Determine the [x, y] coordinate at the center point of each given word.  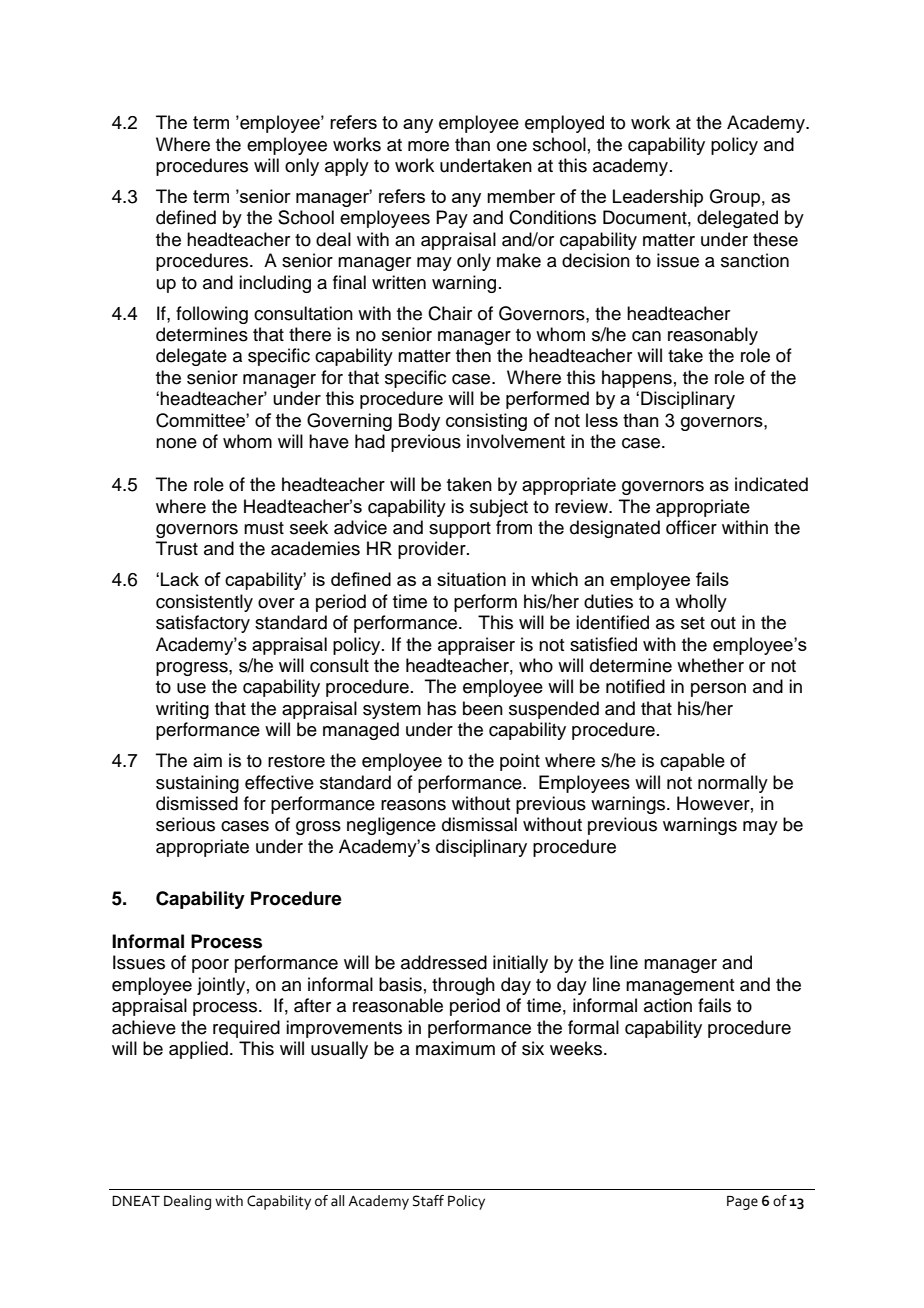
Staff [428, 1201]
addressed [444, 962]
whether [710, 665]
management [680, 987]
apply [347, 167]
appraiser [476, 646]
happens [637, 379]
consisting [486, 422]
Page [742, 1203]
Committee [201, 420]
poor [210, 966]
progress [193, 669]
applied [198, 1050]
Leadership [658, 198]
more [428, 146]
